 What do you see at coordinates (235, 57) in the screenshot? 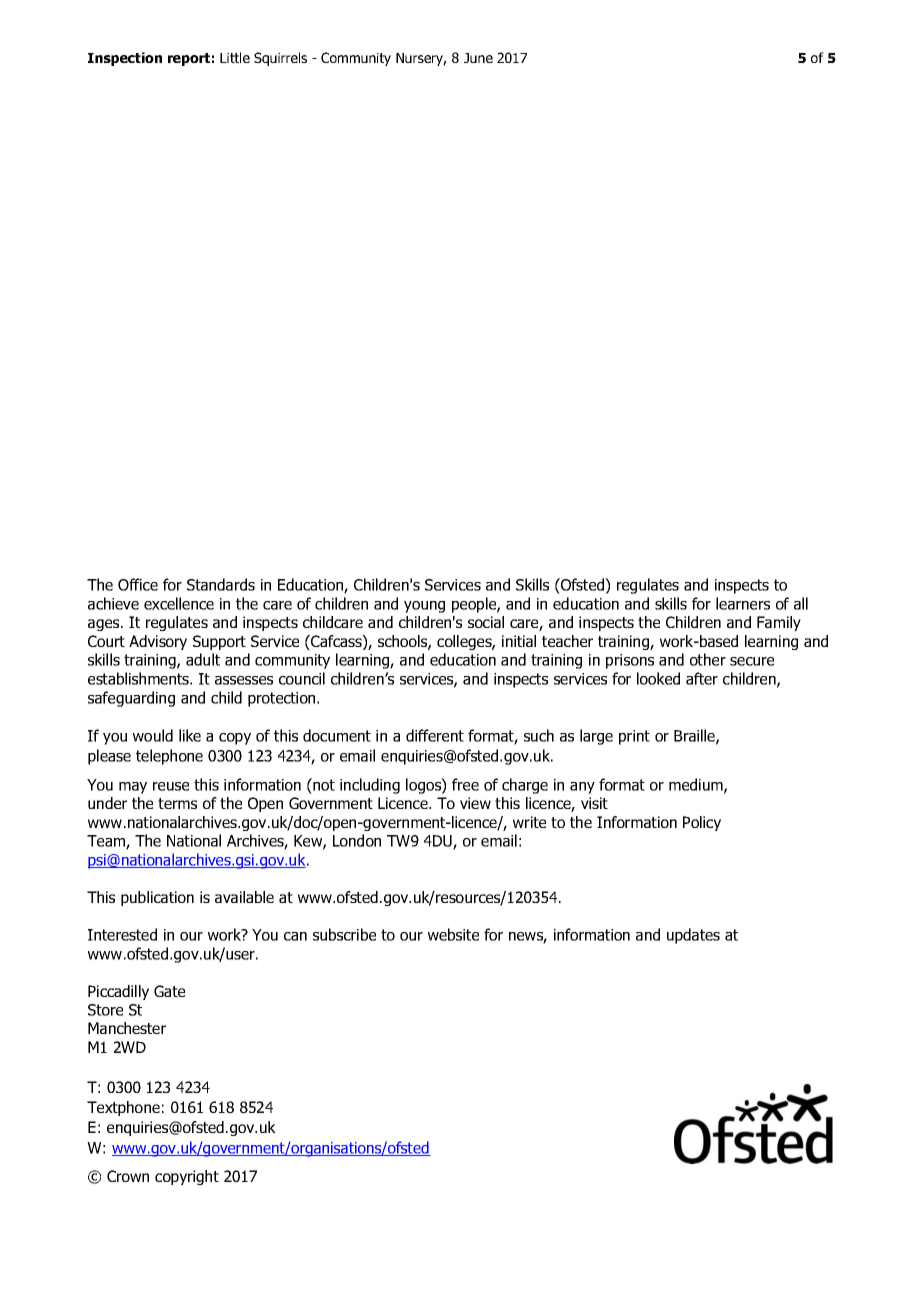
I see `Little` at bounding box center [235, 57].
